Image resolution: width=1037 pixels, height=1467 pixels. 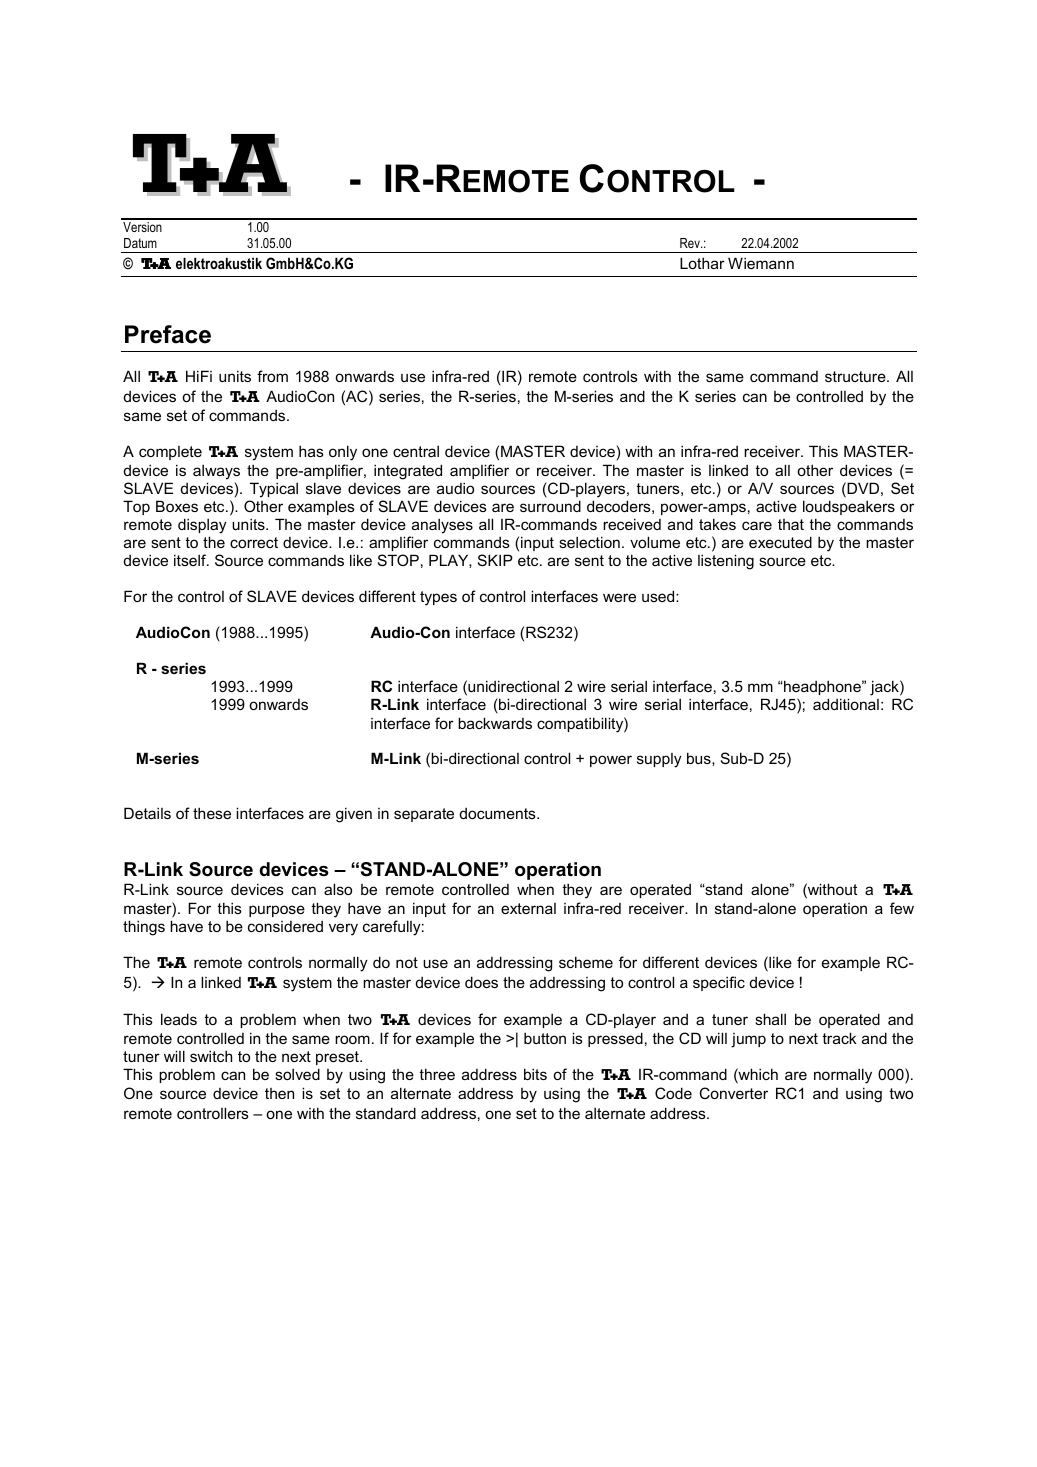 I want to click on purpose, so click(x=277, y=911).
